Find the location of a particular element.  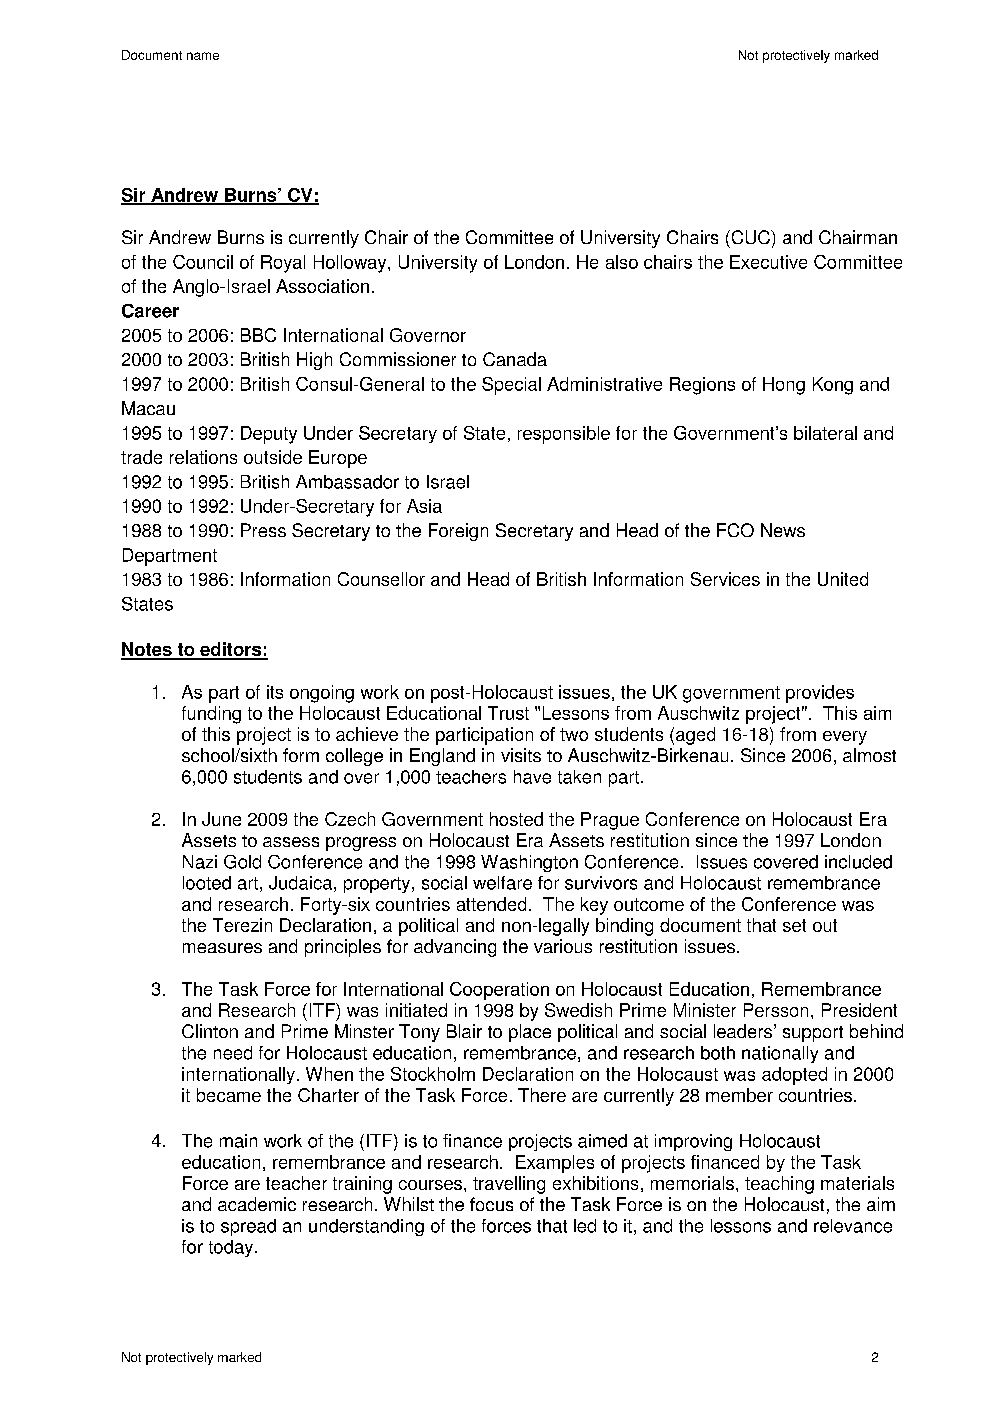

attended is located at coordinates (491, 904).
